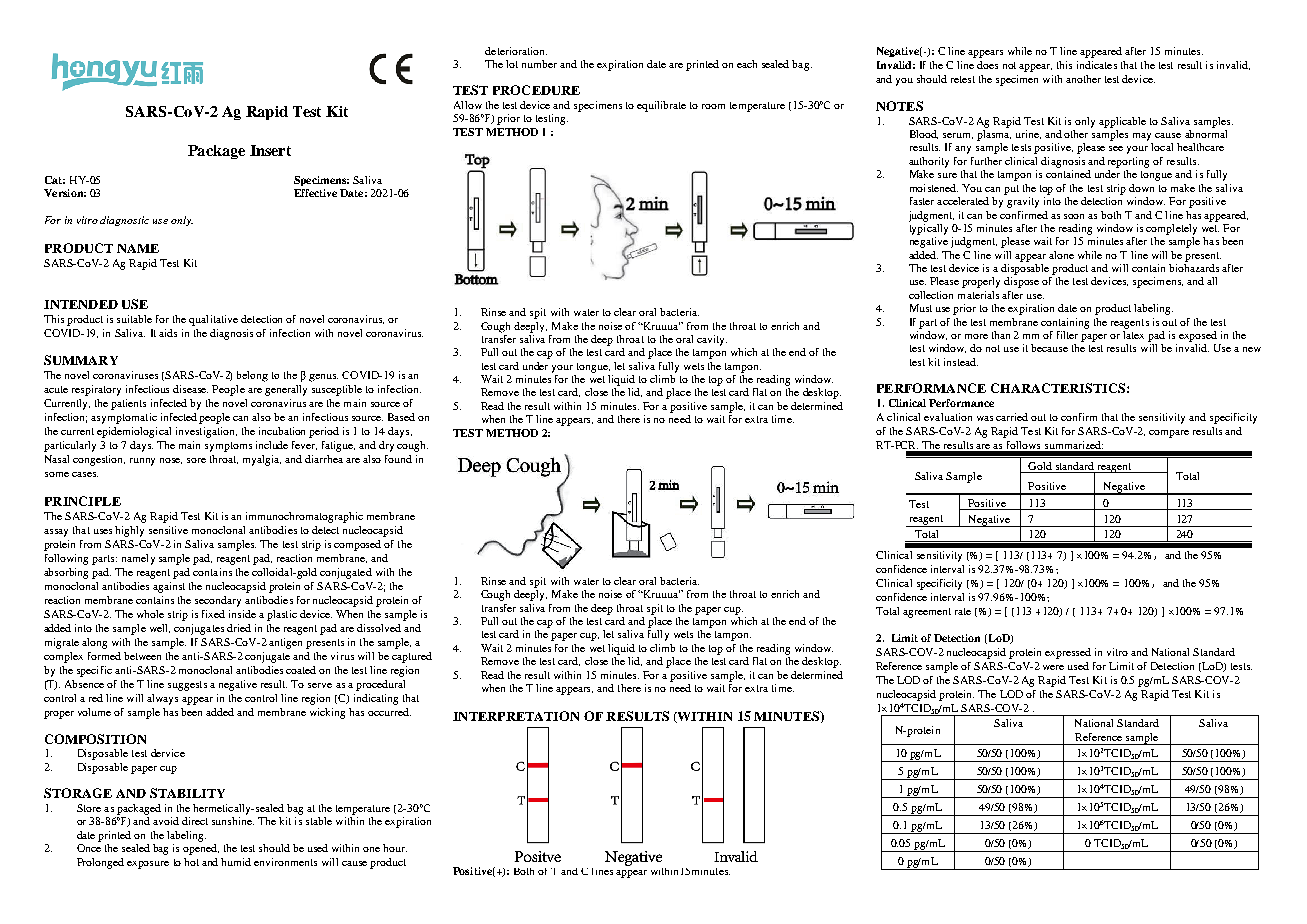 The image size is (1307, 924). What do you see at coordinates (1068, 653) in the screenshot?
I see `expressed` at bounding box center [1068, 653].
